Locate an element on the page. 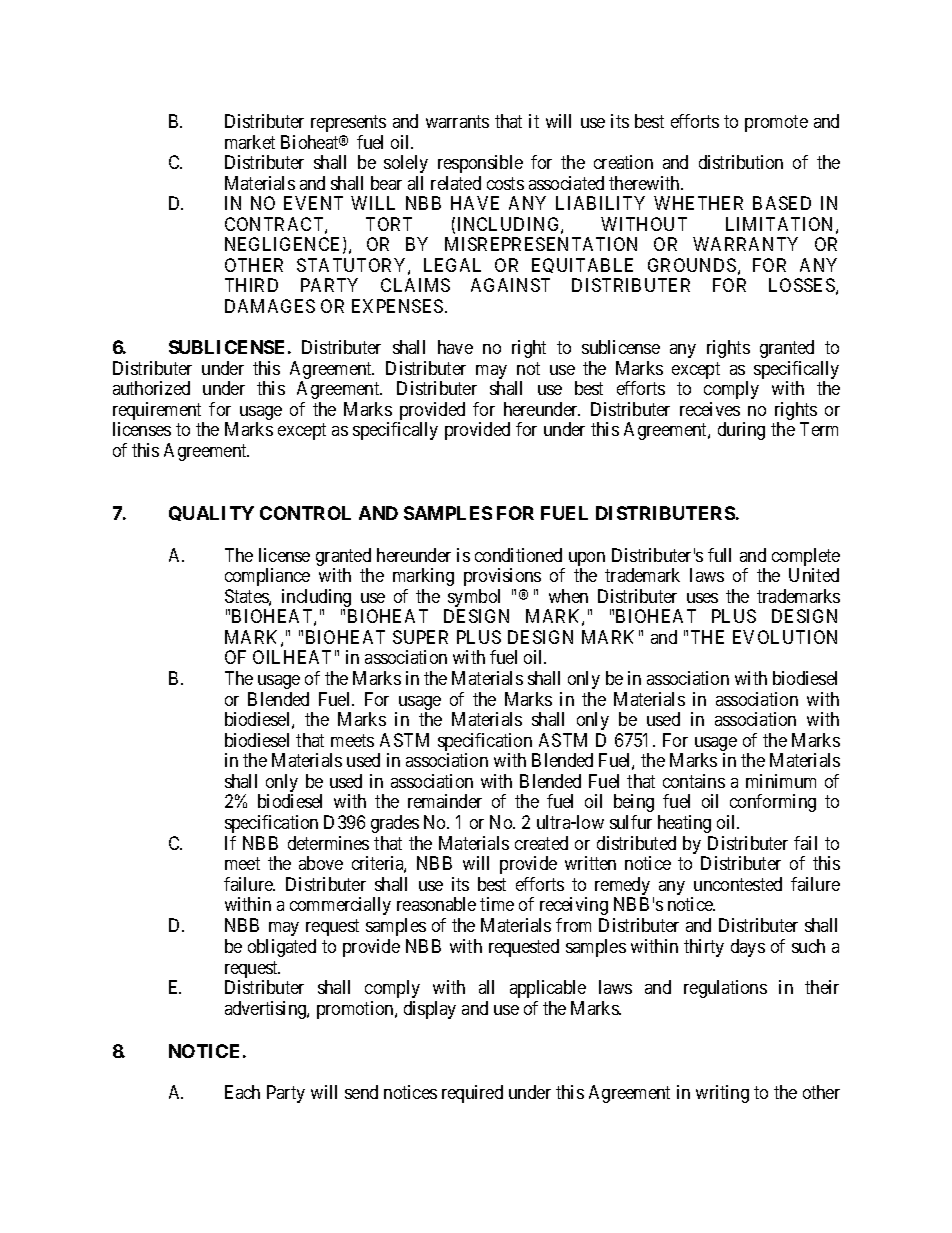  required is located at coordinates (472, 1094).
